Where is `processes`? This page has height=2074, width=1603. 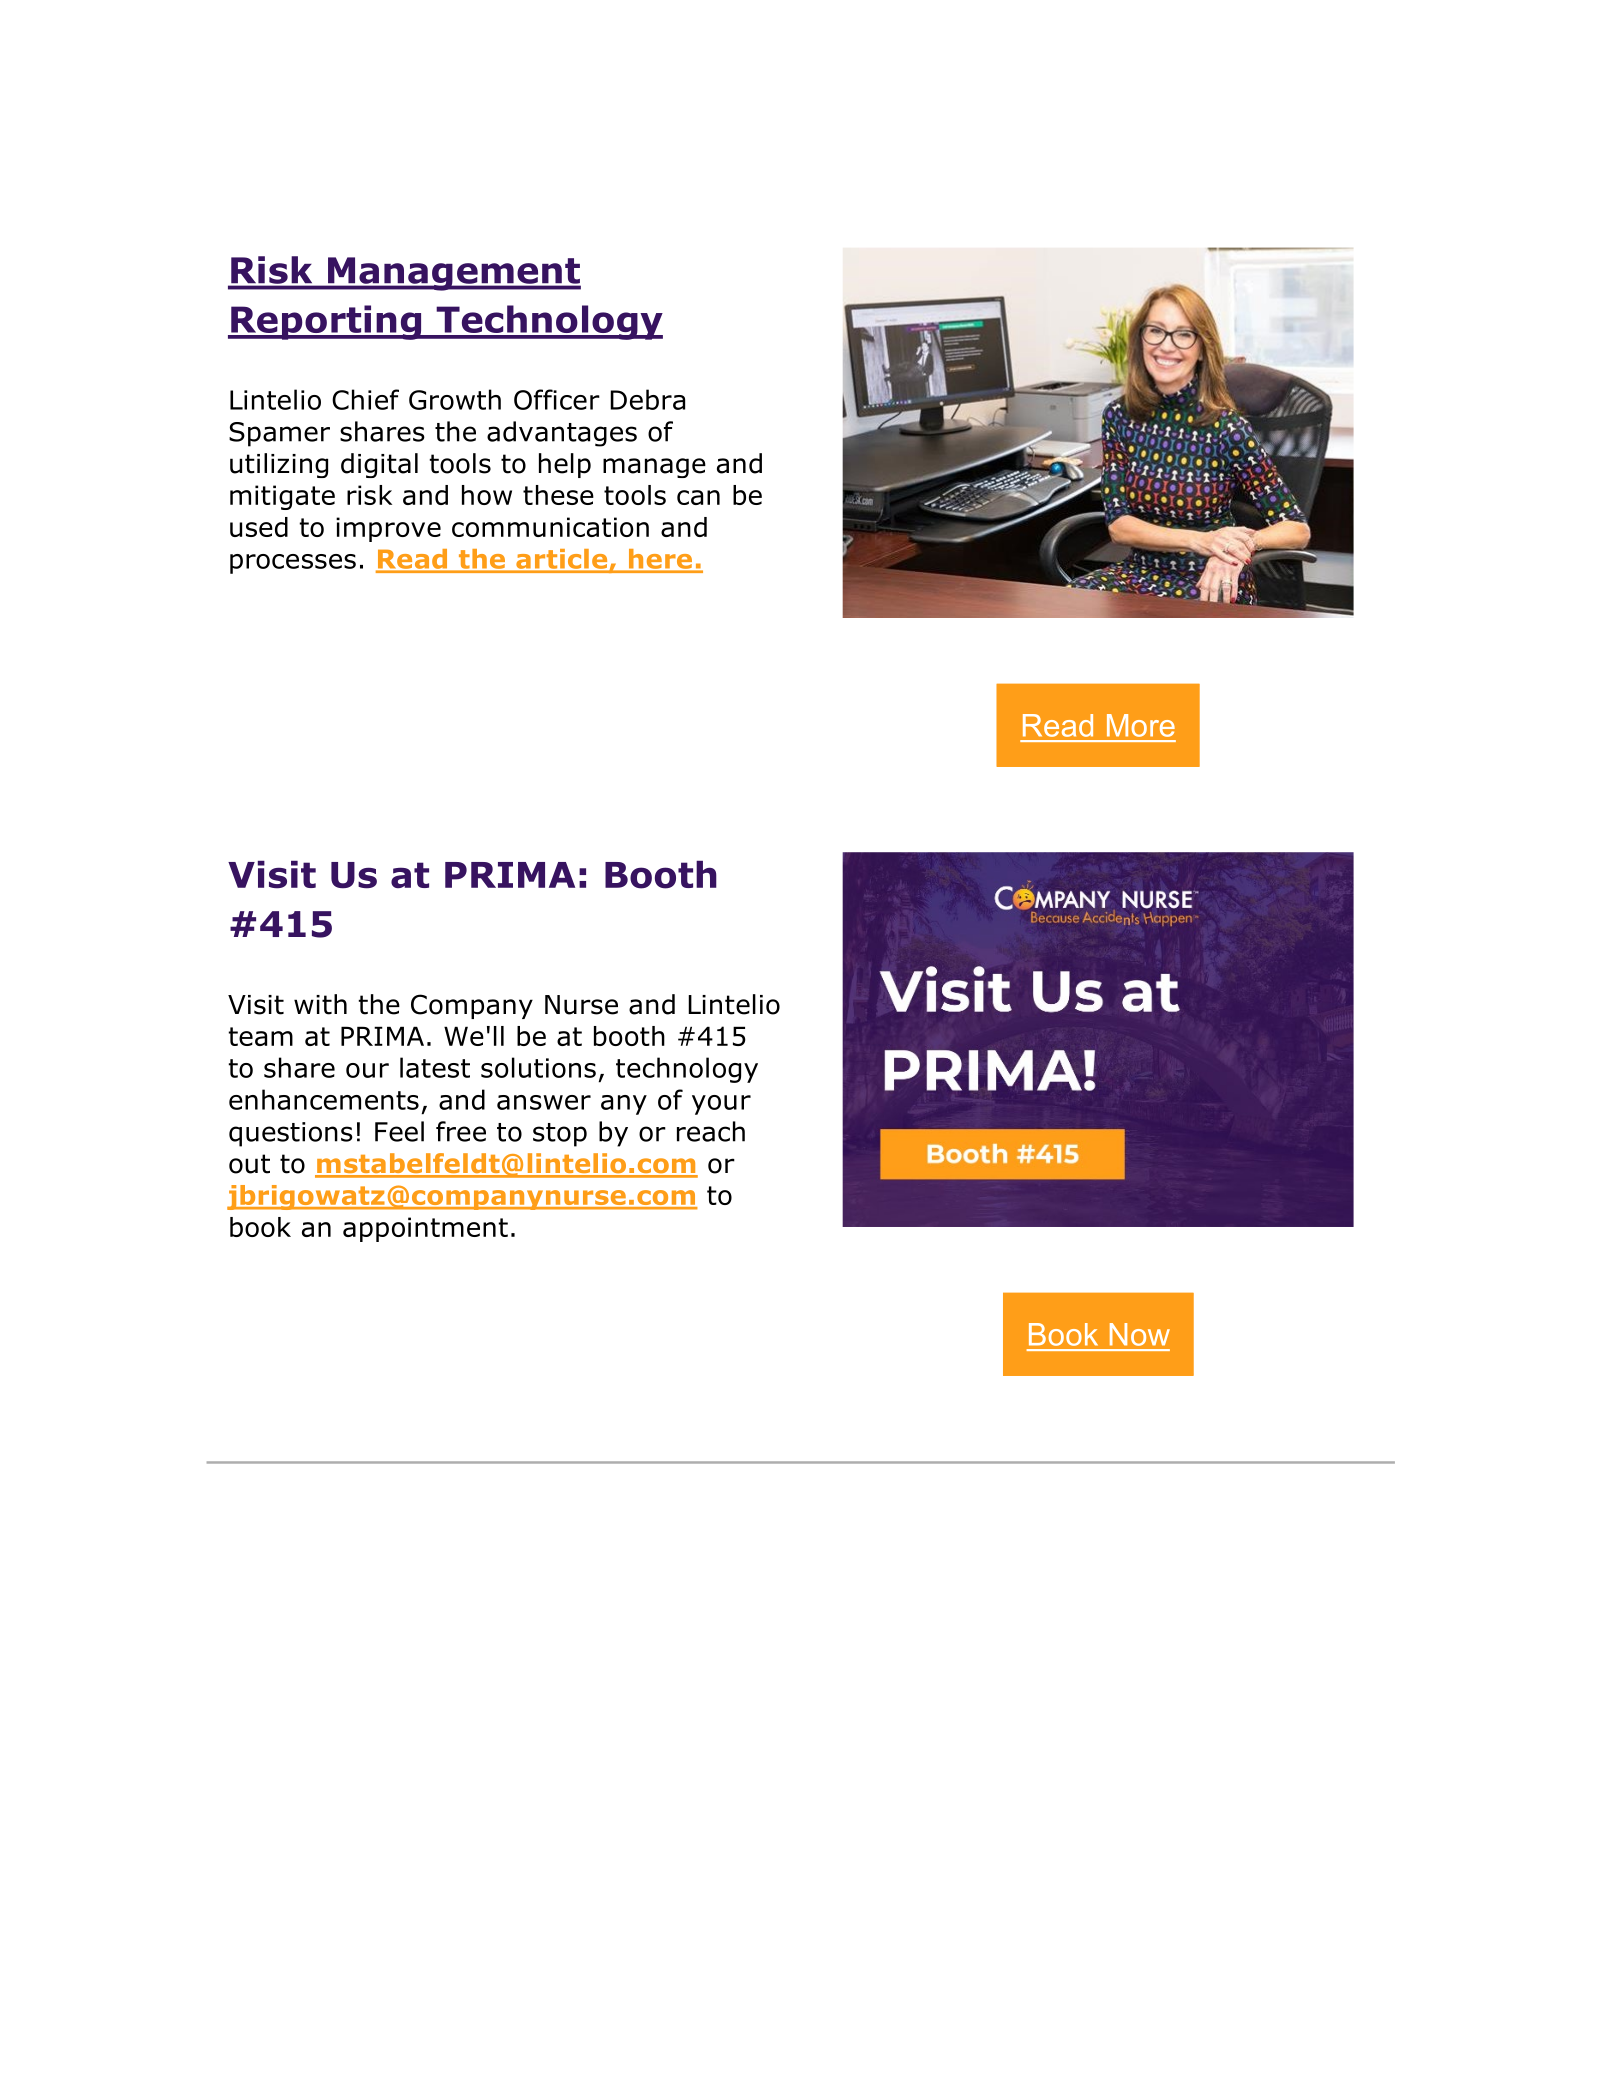 processes is located at coordinates (293, 564).
